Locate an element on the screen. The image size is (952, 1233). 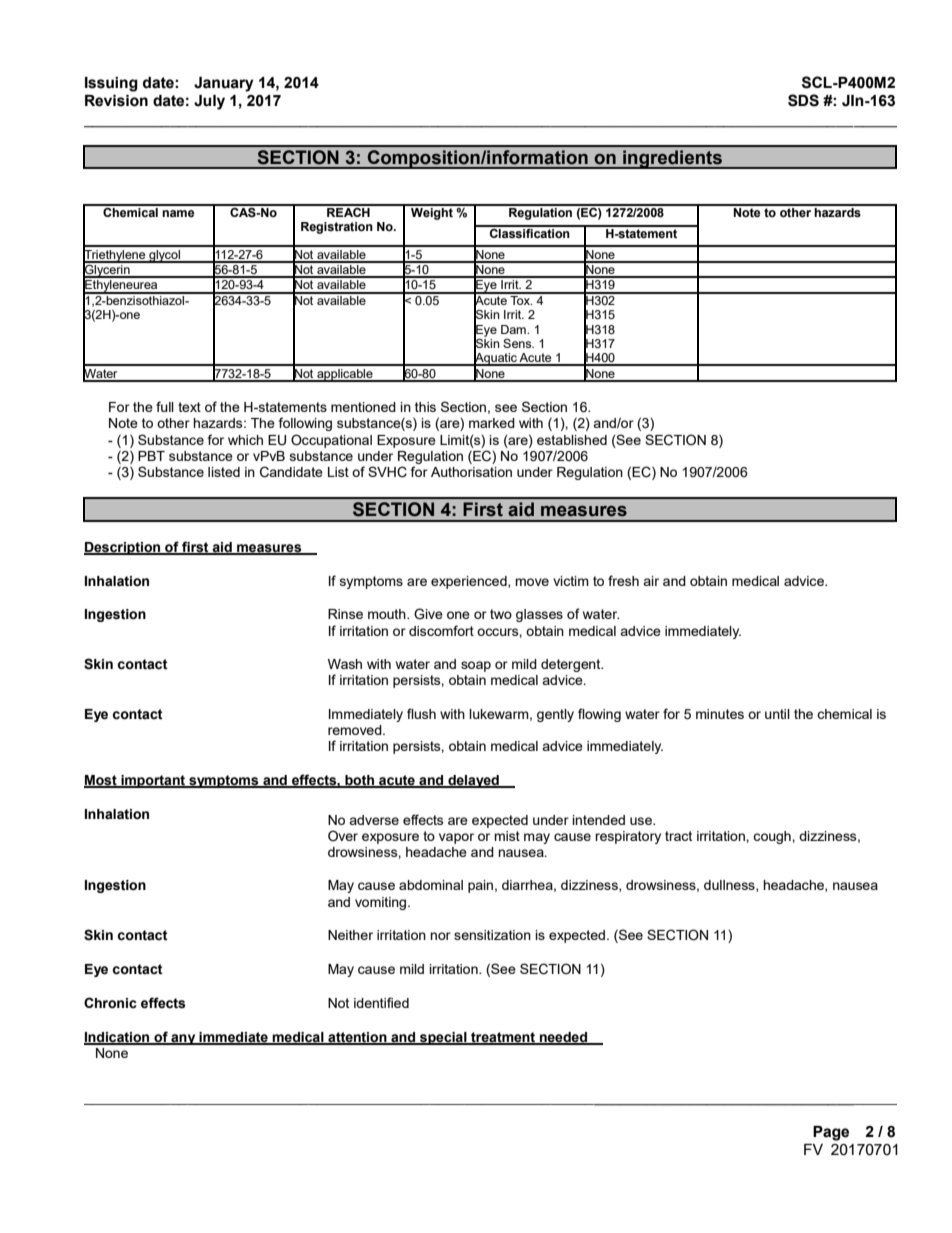
Authorisation is located at coordinates (471, 472).
